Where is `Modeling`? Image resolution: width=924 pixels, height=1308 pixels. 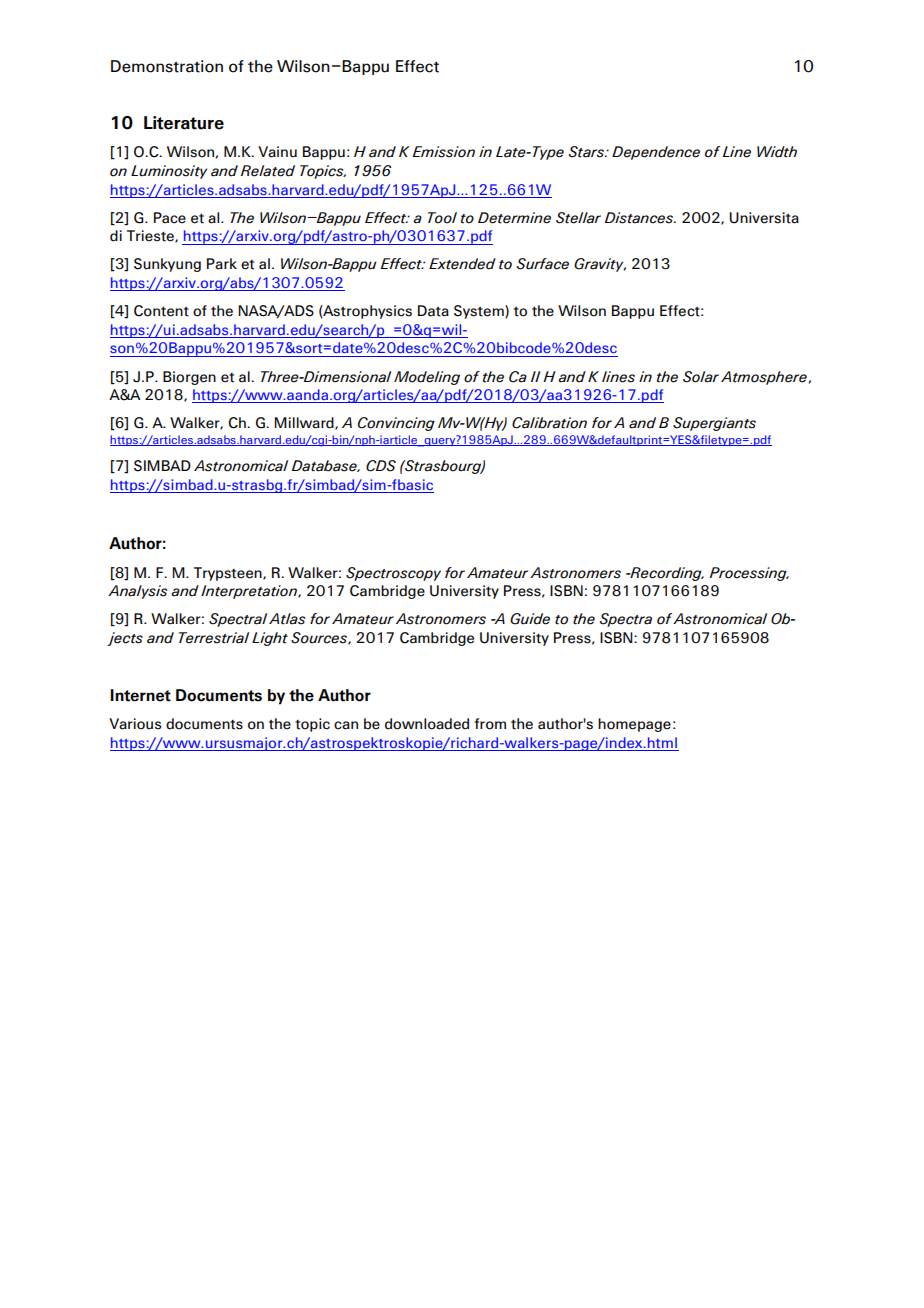 Modeling is located at coordinates (427, 378).
